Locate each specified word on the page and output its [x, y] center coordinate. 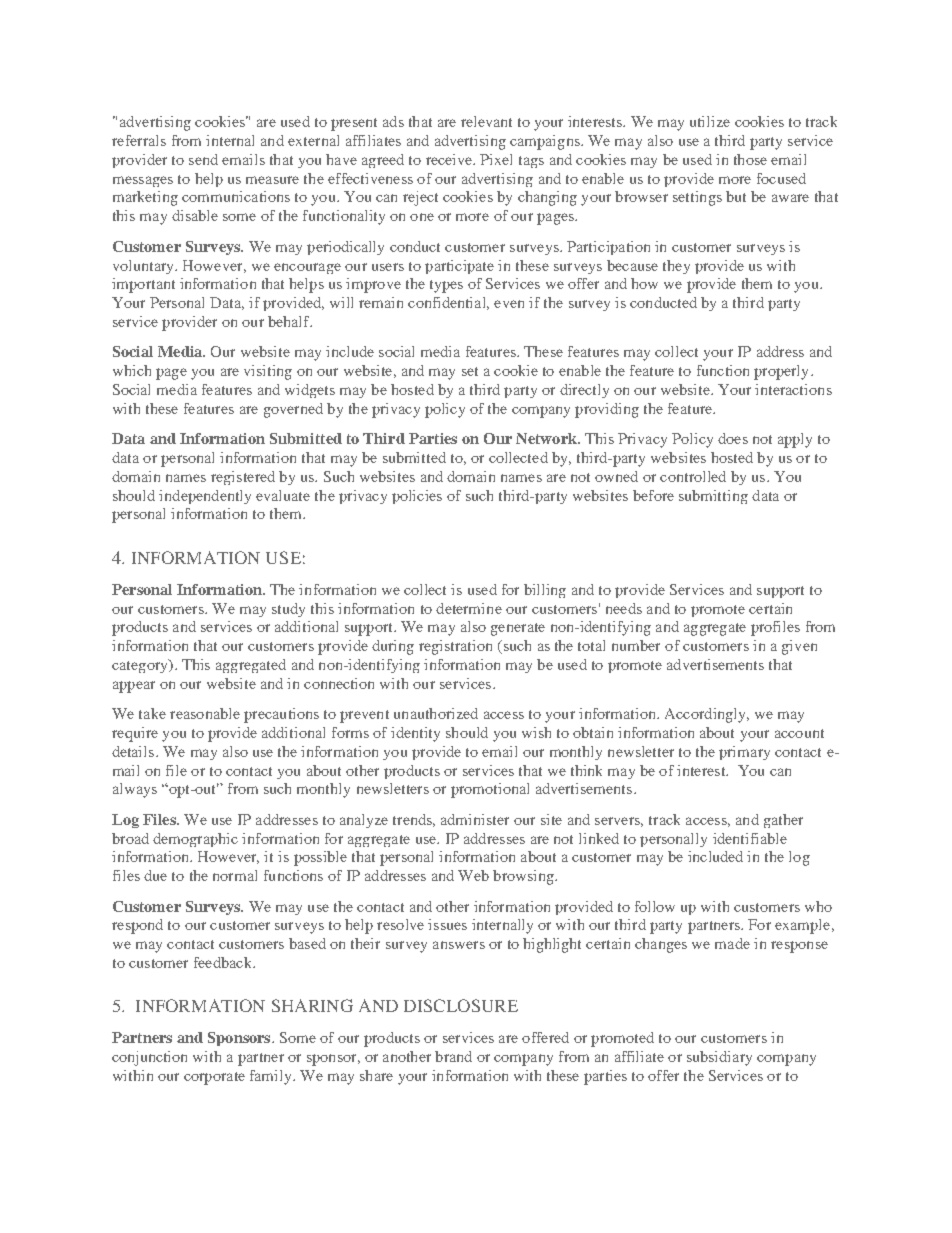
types [446, 286]
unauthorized [436, 713]
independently [205, 497]
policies [417, 497]
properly [783, 372]
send [203, 159]
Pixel [496, 159]
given [799, 647]
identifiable [750, 838]
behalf [290, 321]
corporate [214, 1078]
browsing [524, 877]
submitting [713, 497]
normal [235, 875]
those [750, 159]
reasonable [205, 713]
